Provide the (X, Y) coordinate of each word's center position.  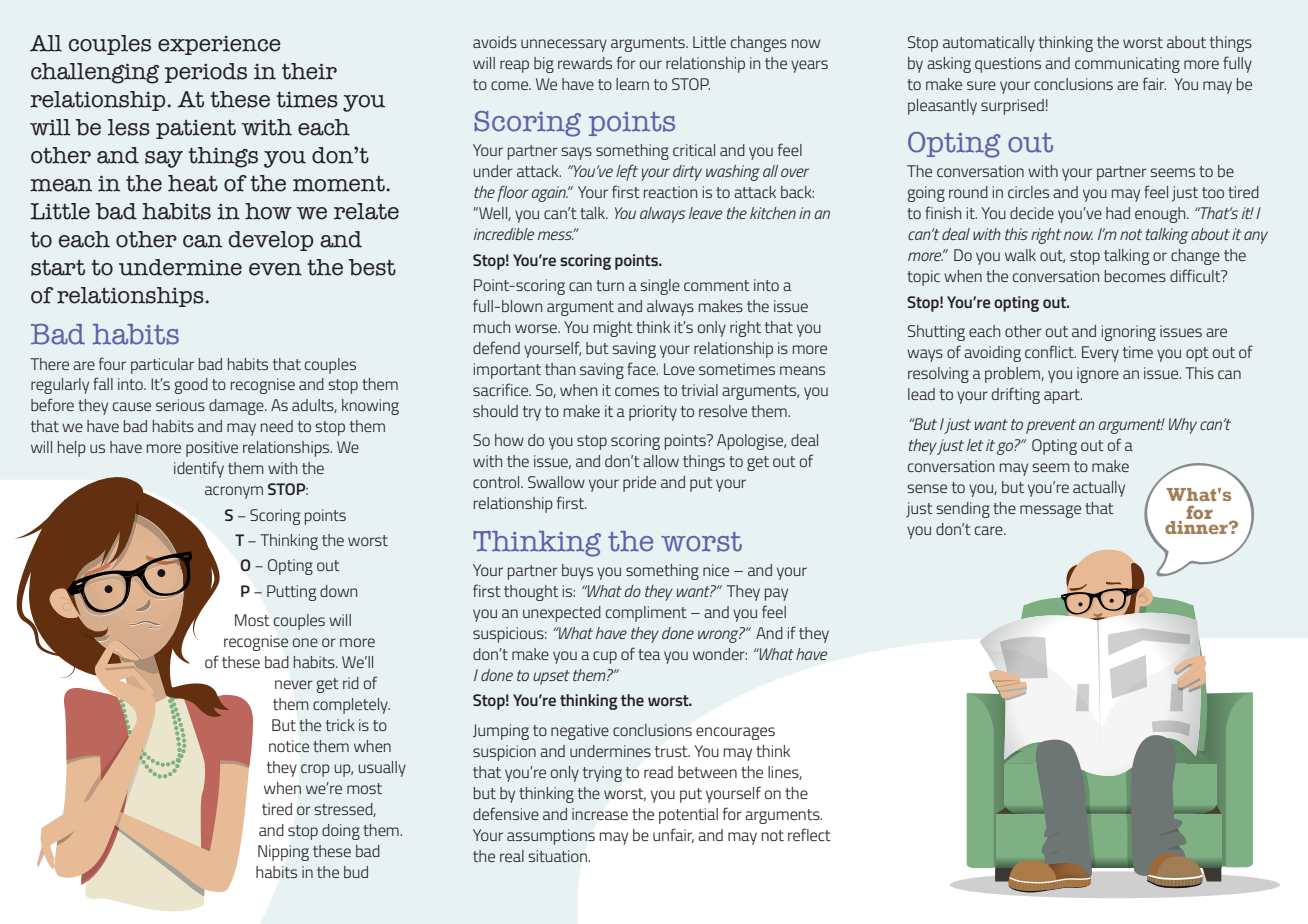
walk (1020, 255)
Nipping (283, 853)
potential (688, 816)
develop (271, 241)
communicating (1127, 65)
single (660, 287)
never (294, 684)
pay (776, 594)
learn (632, 84)
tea (649, 654)
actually (1099, 489)
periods (206, 73)
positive (212, 449)
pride (639, 484)
